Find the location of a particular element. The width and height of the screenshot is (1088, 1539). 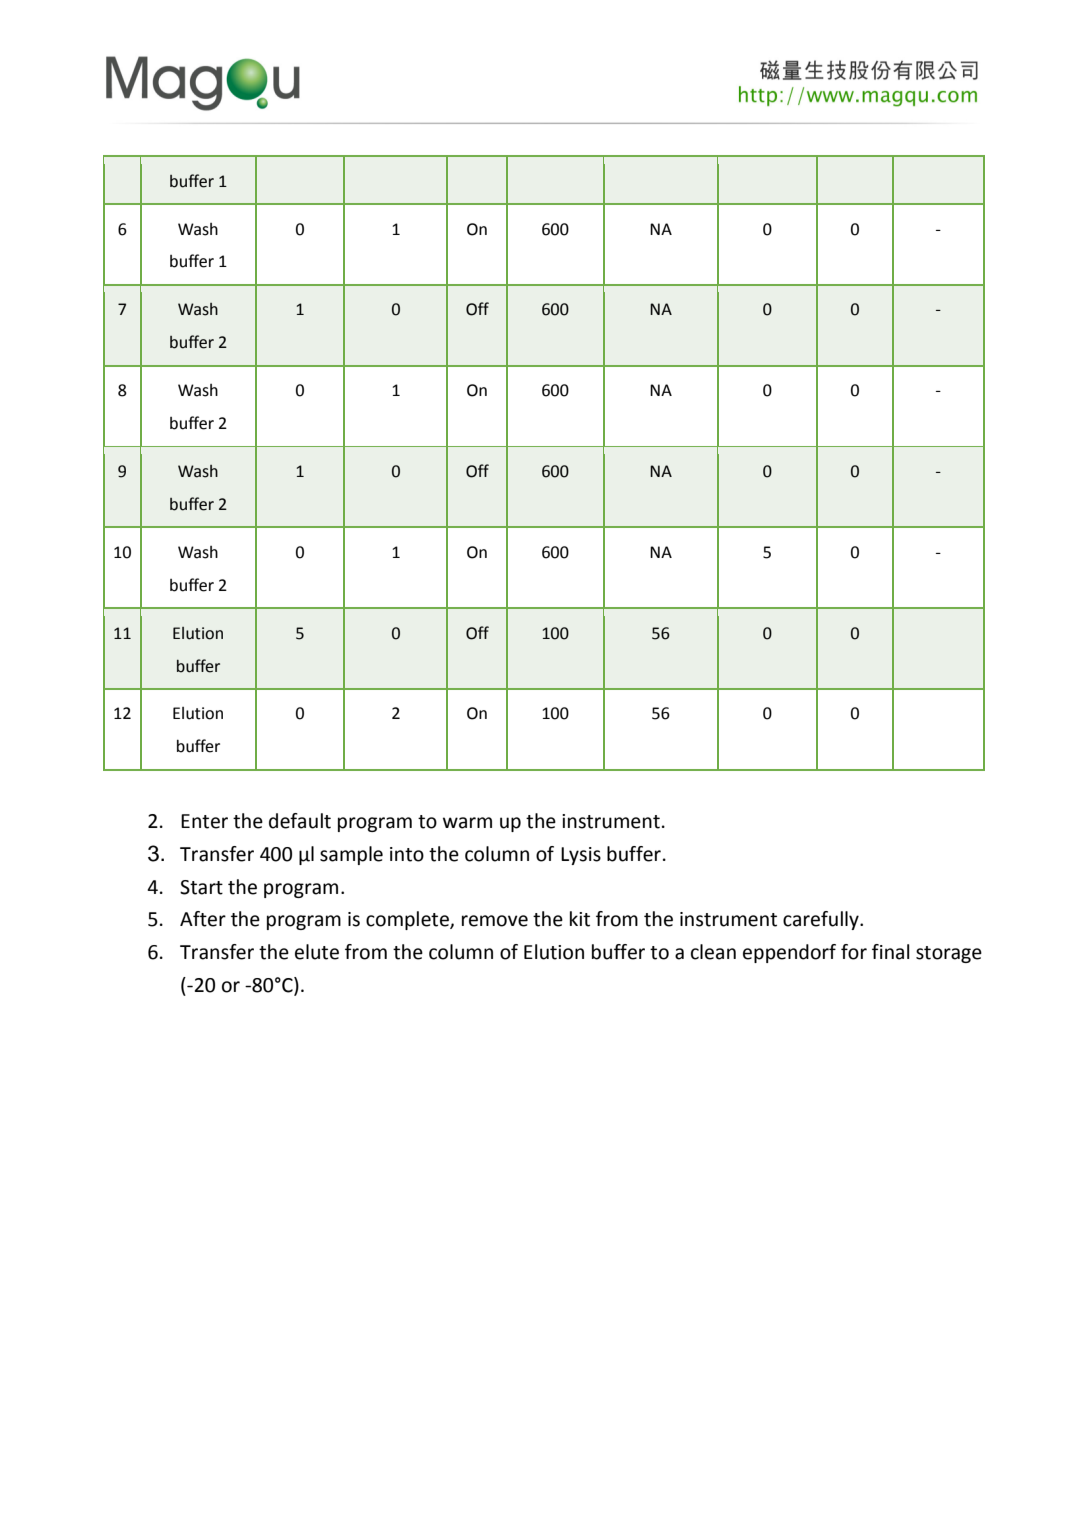

into is located at coordinates (407, 854).
